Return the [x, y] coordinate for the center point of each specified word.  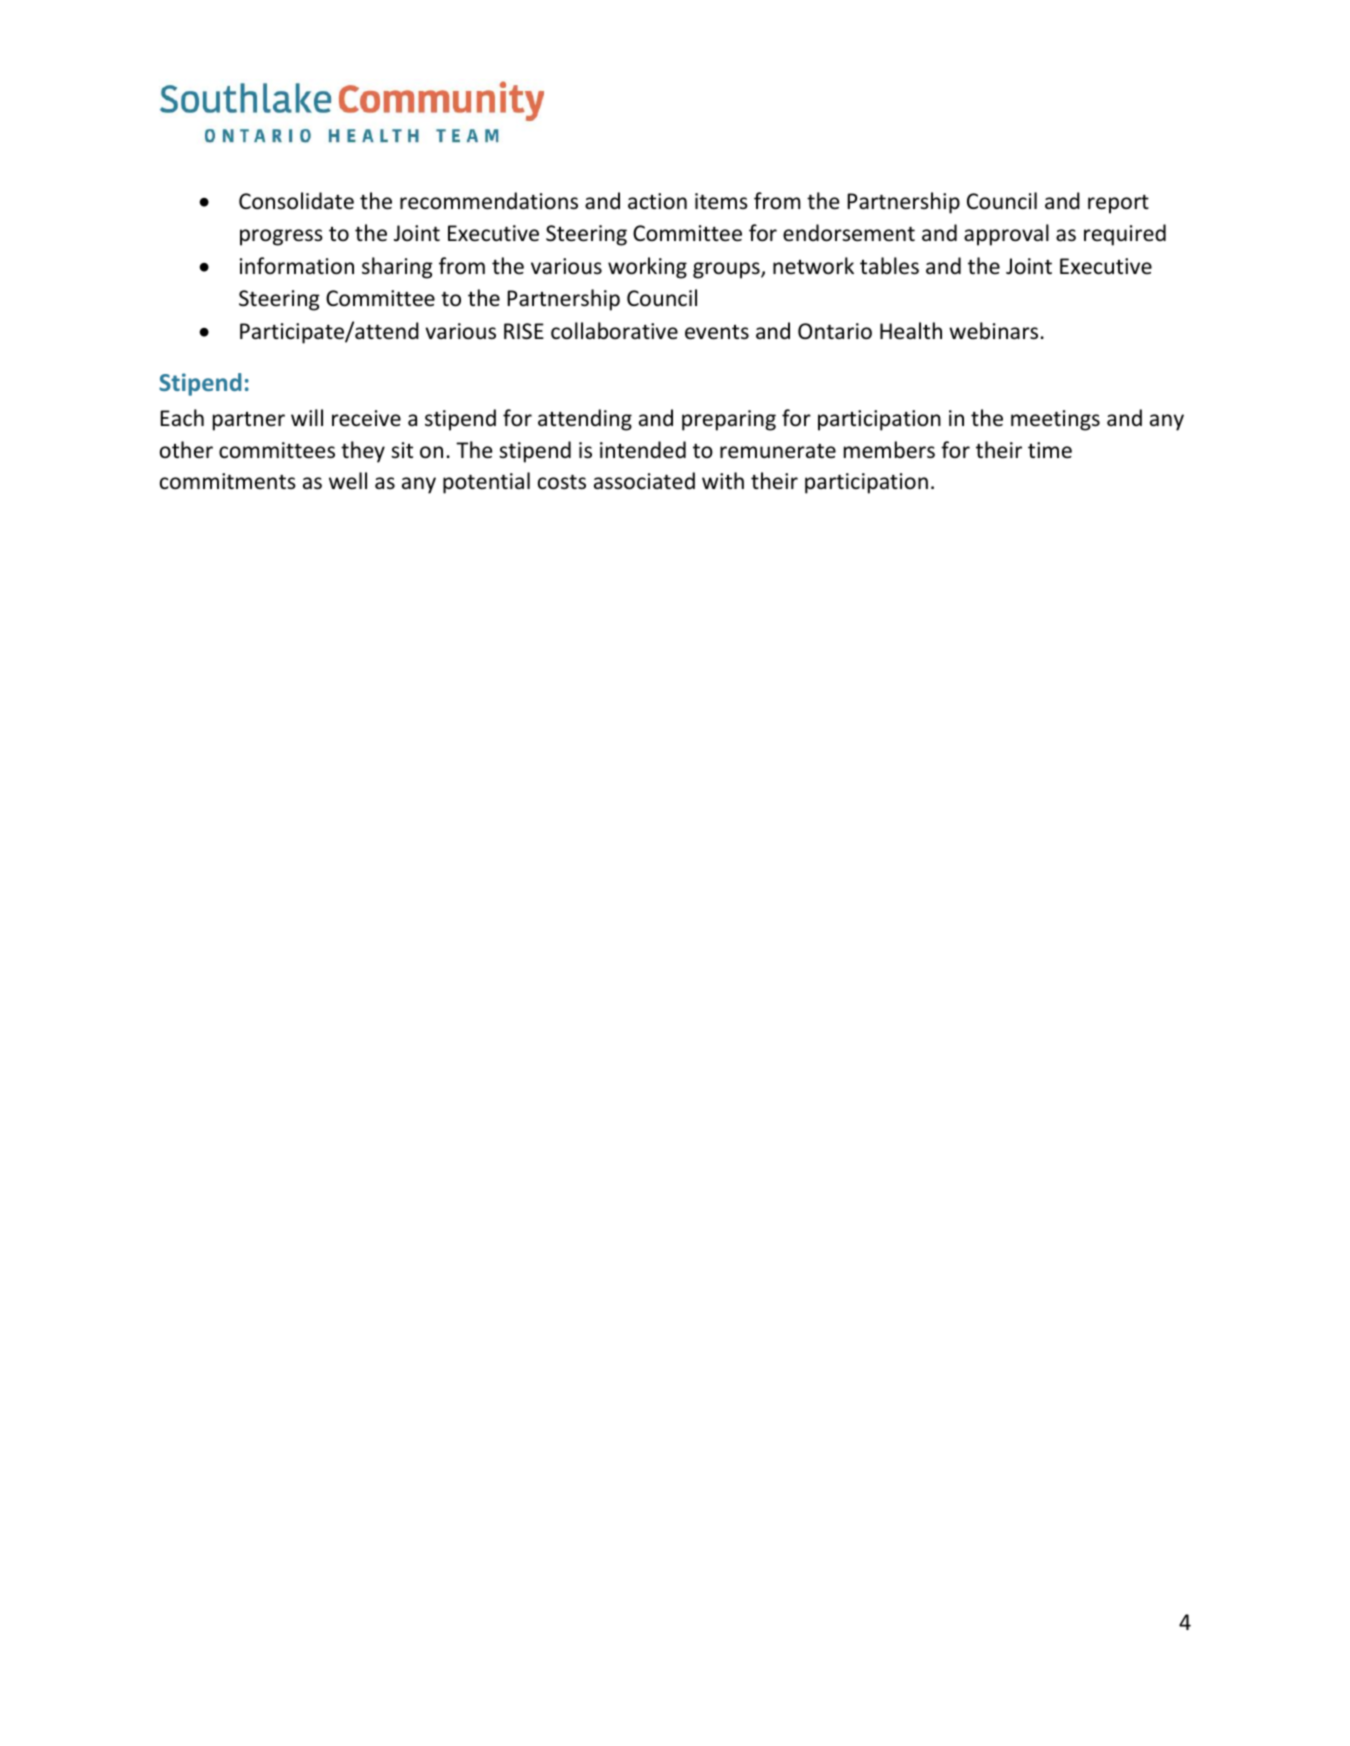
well [348, 480]
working [647, 268]
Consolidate [296, 201]
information [297, 266]
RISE [524, 331]
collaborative [614, 331]
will [307, 417]
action [657, 201]
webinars [993, 331]
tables [889, 266]
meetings [1055, 420]
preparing [729, 420]
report [1118, 204]
